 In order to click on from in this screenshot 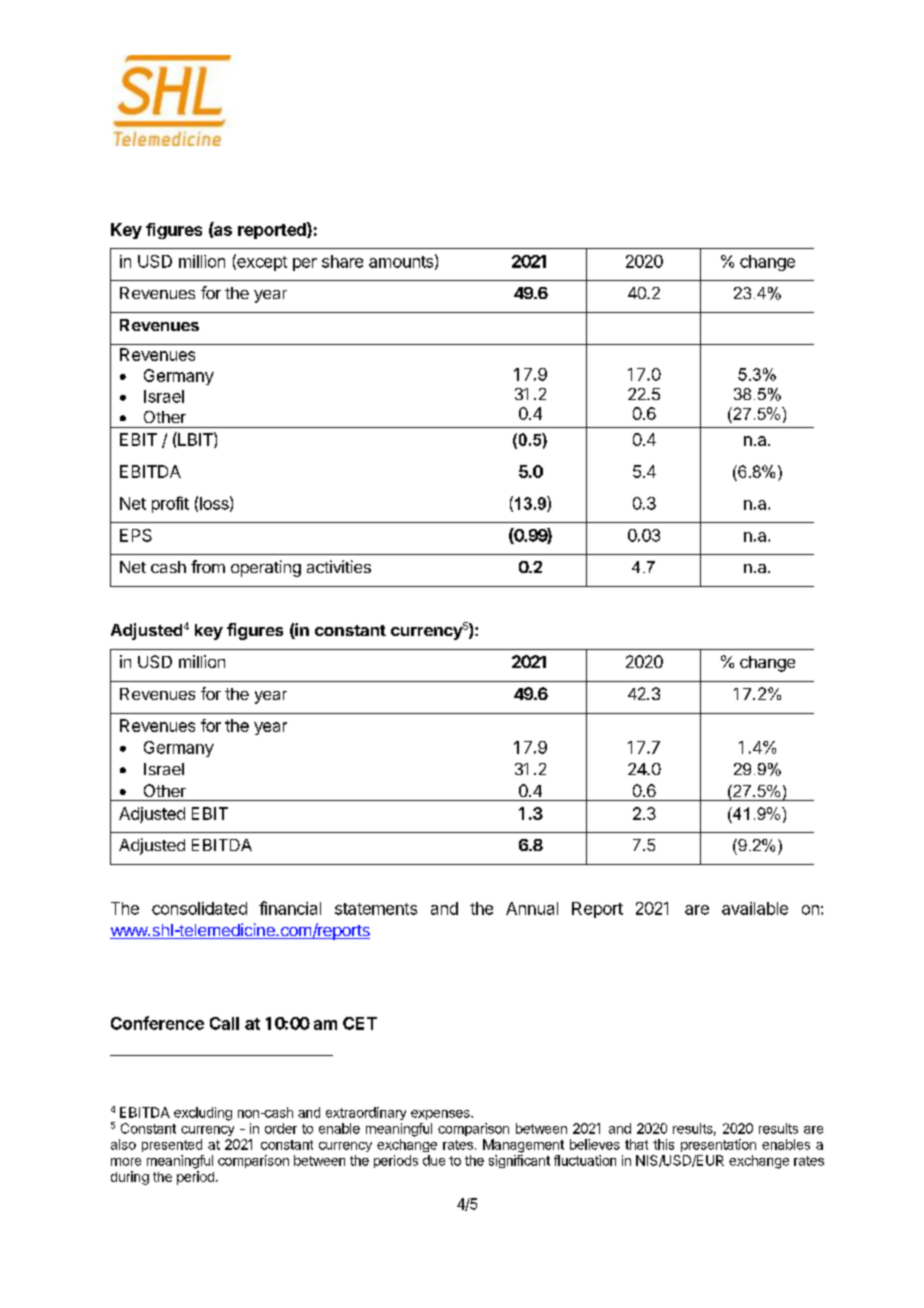, I will do `click(208, 566)`.
